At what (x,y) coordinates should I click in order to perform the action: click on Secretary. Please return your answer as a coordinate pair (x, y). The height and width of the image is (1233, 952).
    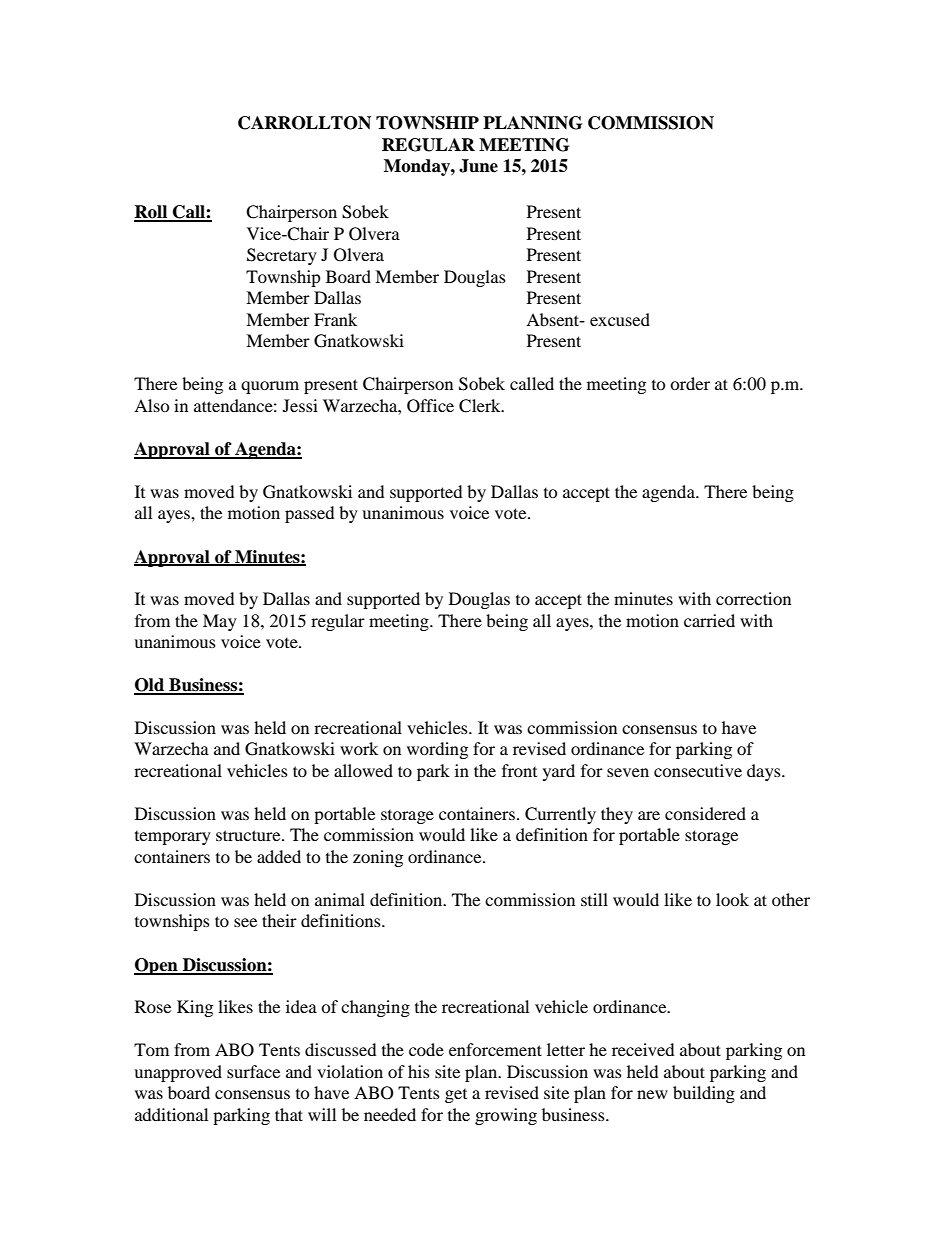
    Looking at the image, I should click on (282, 256).
